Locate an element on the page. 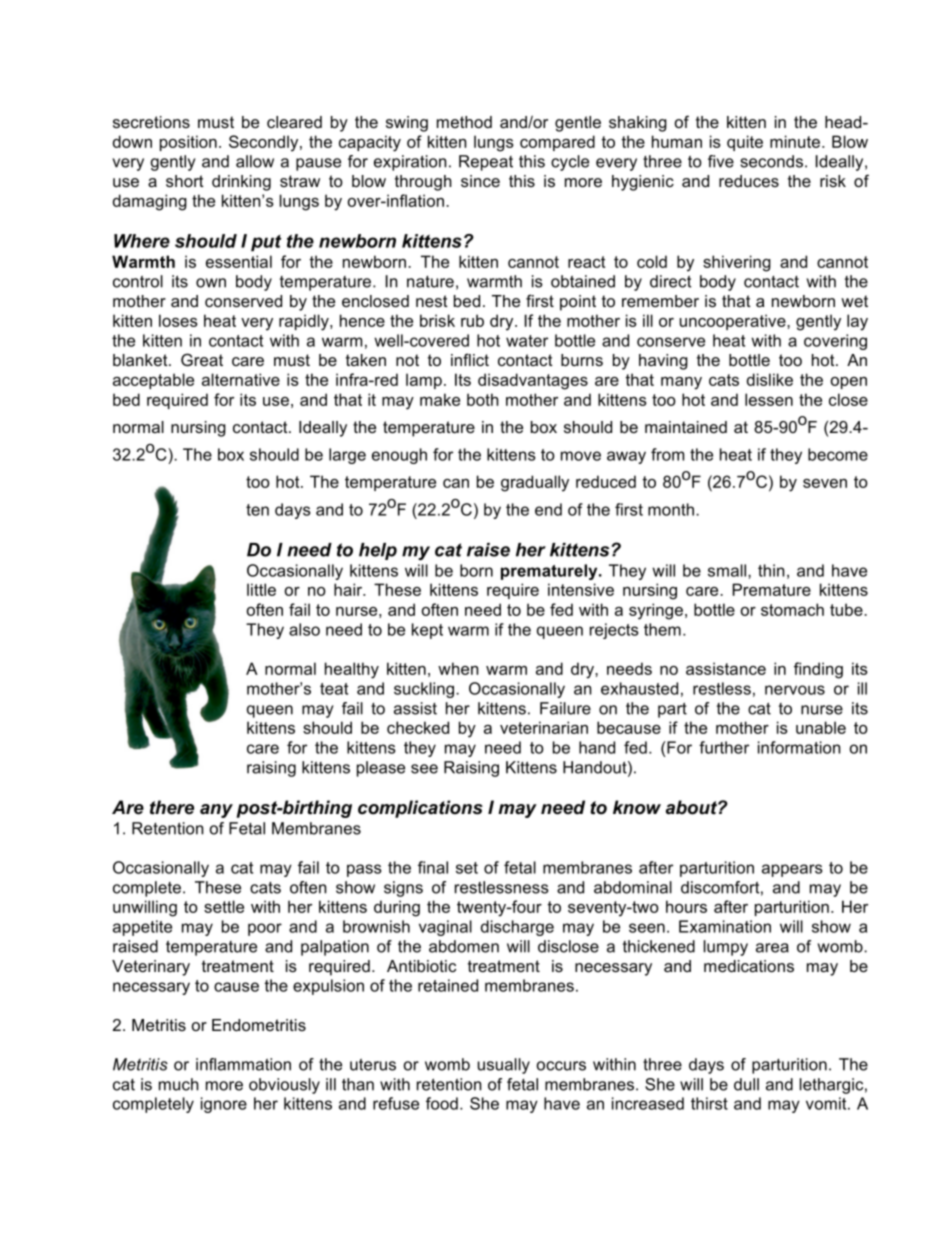 Image resolution: width=952 pixels, height=1233 pixels. discharge is located at coordinates (517, 928).
